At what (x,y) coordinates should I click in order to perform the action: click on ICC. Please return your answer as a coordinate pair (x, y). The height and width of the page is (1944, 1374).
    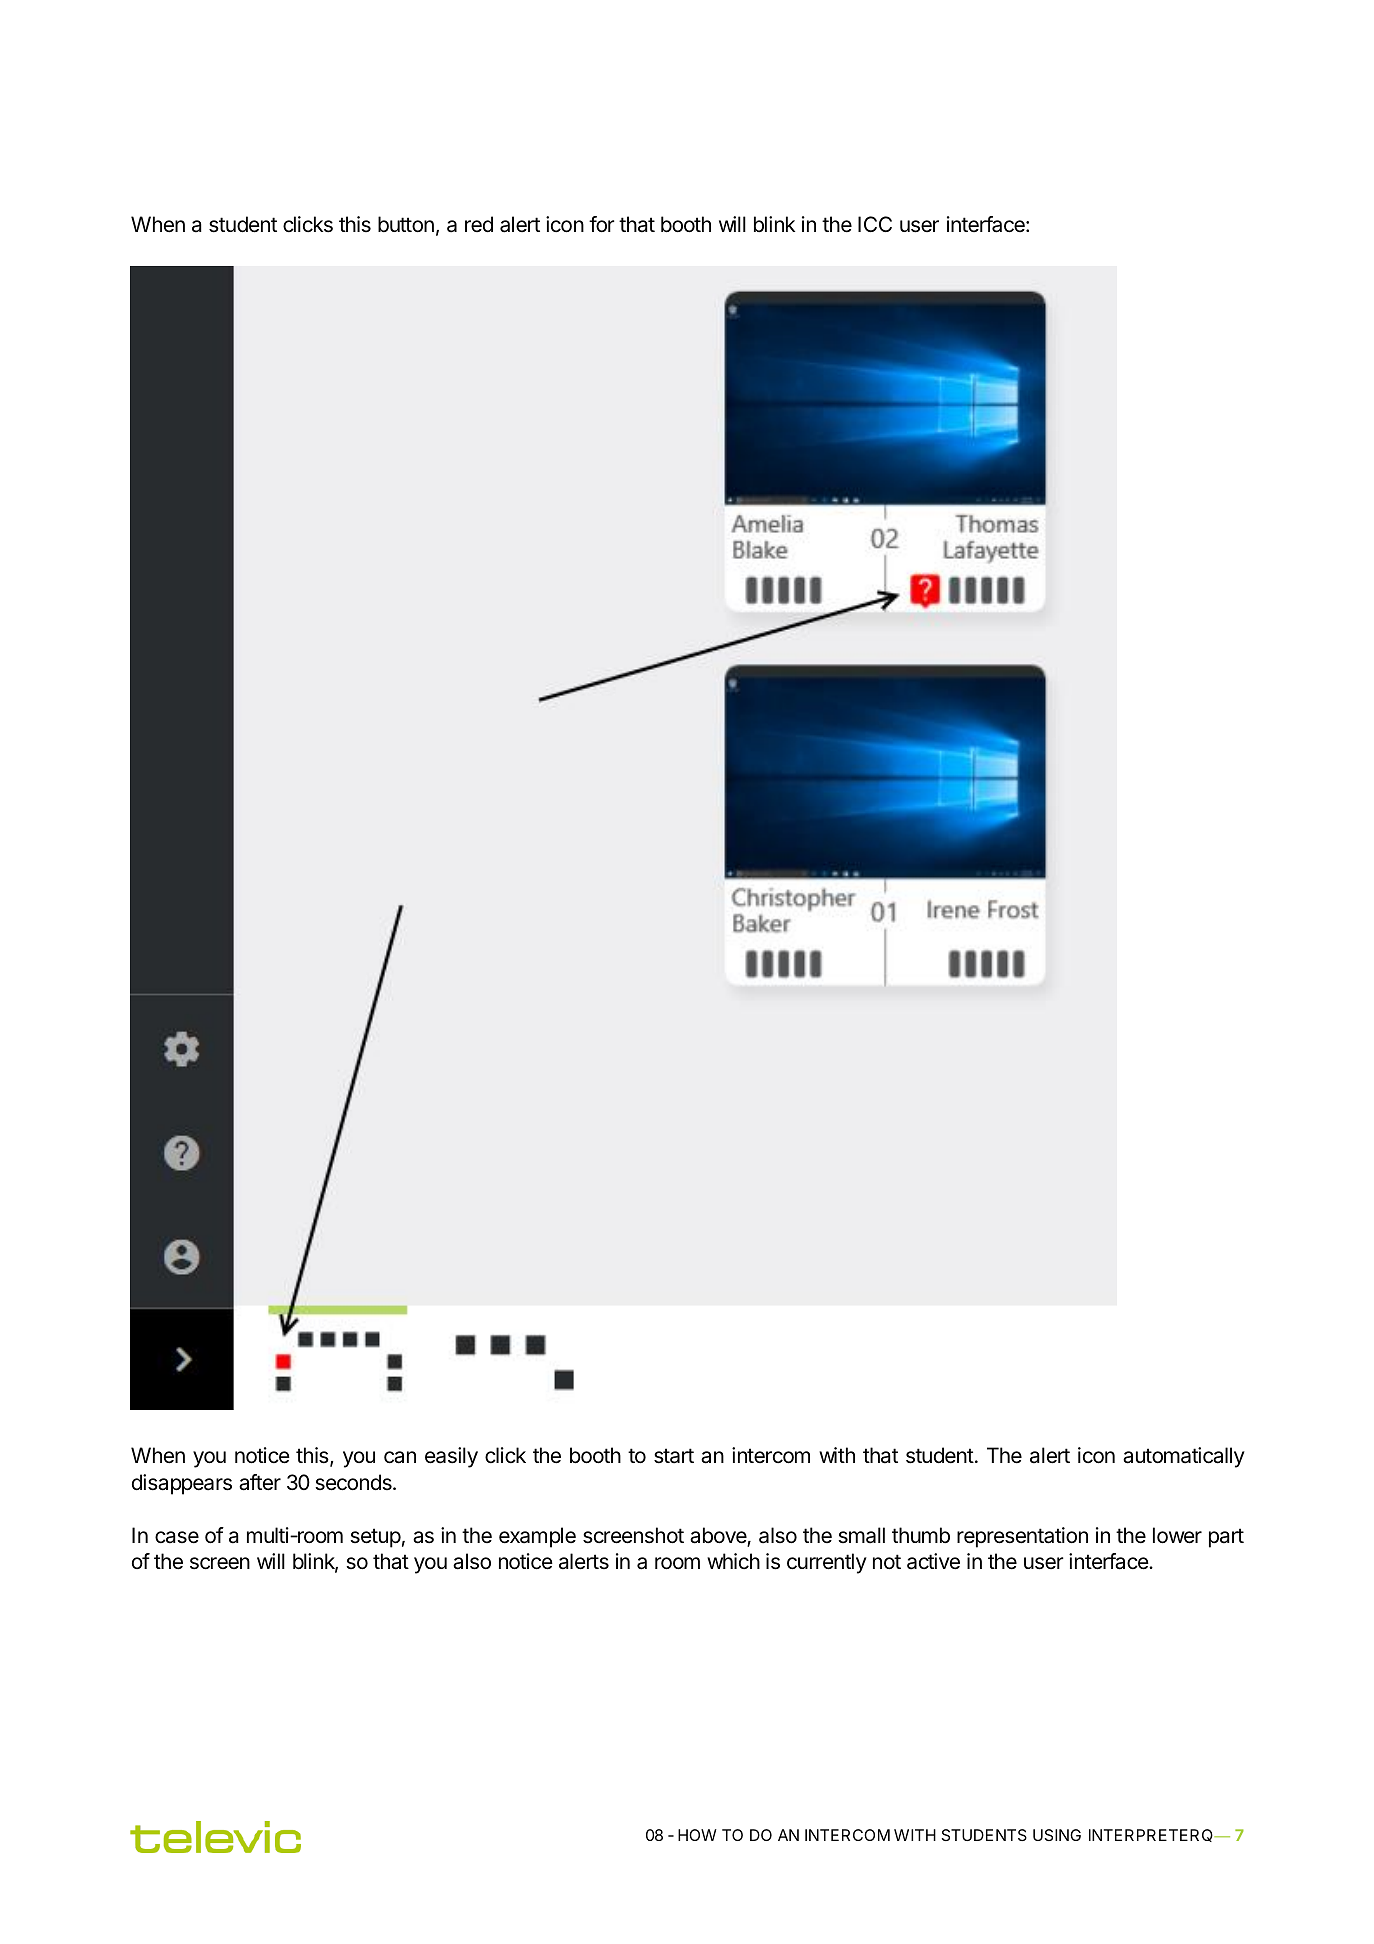
    Looking at the image, I should click on (875, 224).
